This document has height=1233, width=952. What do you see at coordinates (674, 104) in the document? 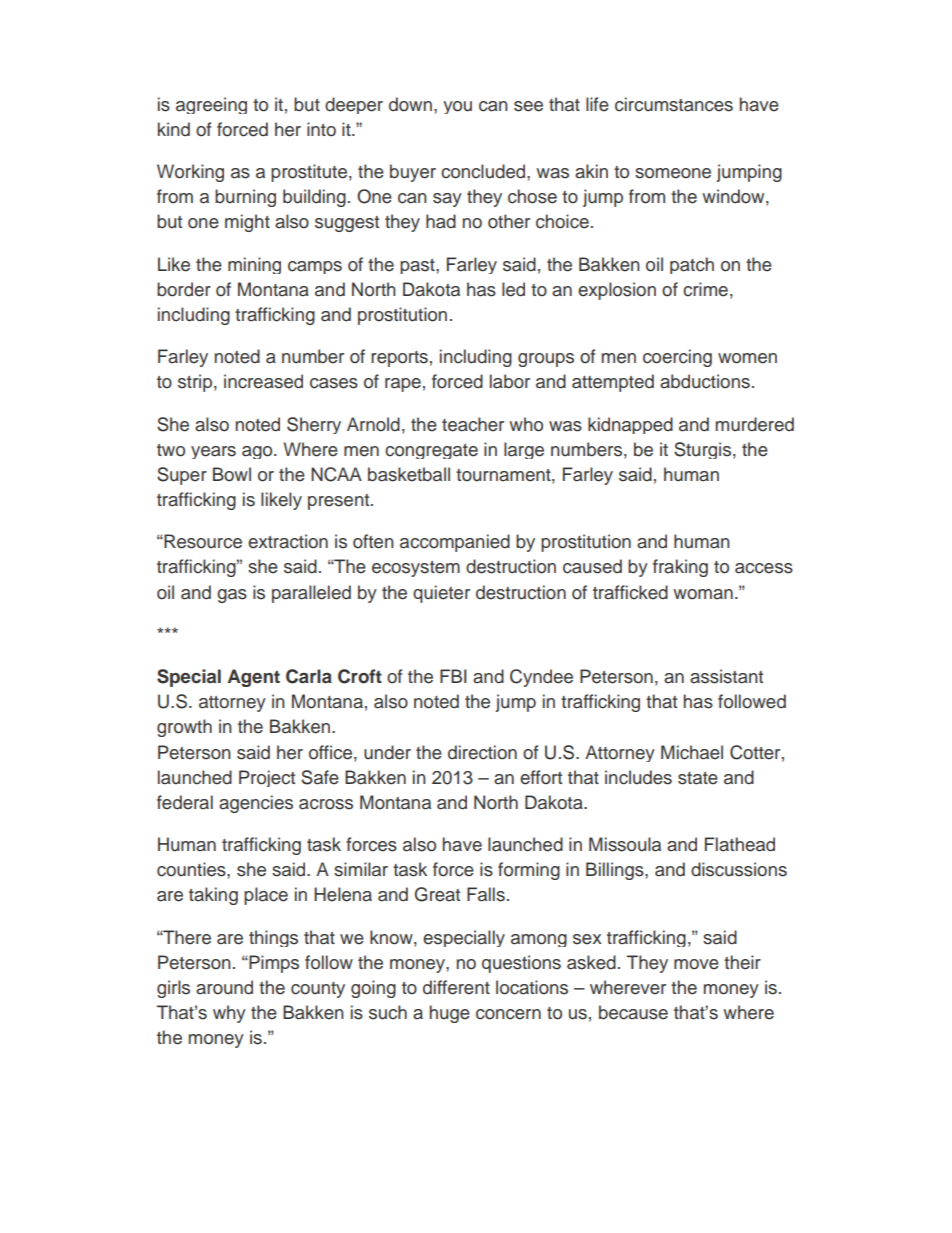
I see `circumstances` at bounding box center [674, 104].
